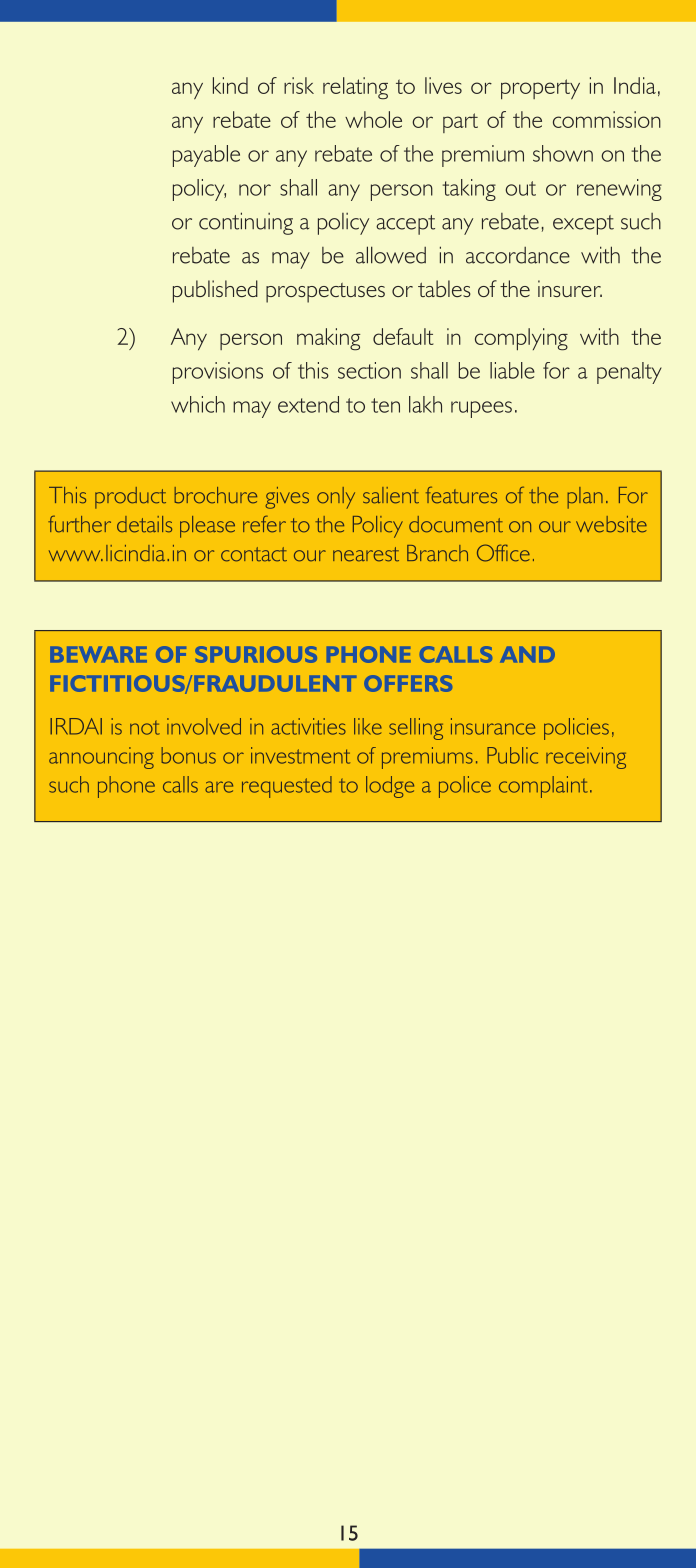 This screenshot has height=1568, width=696. I want to click on BEWARE, so click(98, 654).
